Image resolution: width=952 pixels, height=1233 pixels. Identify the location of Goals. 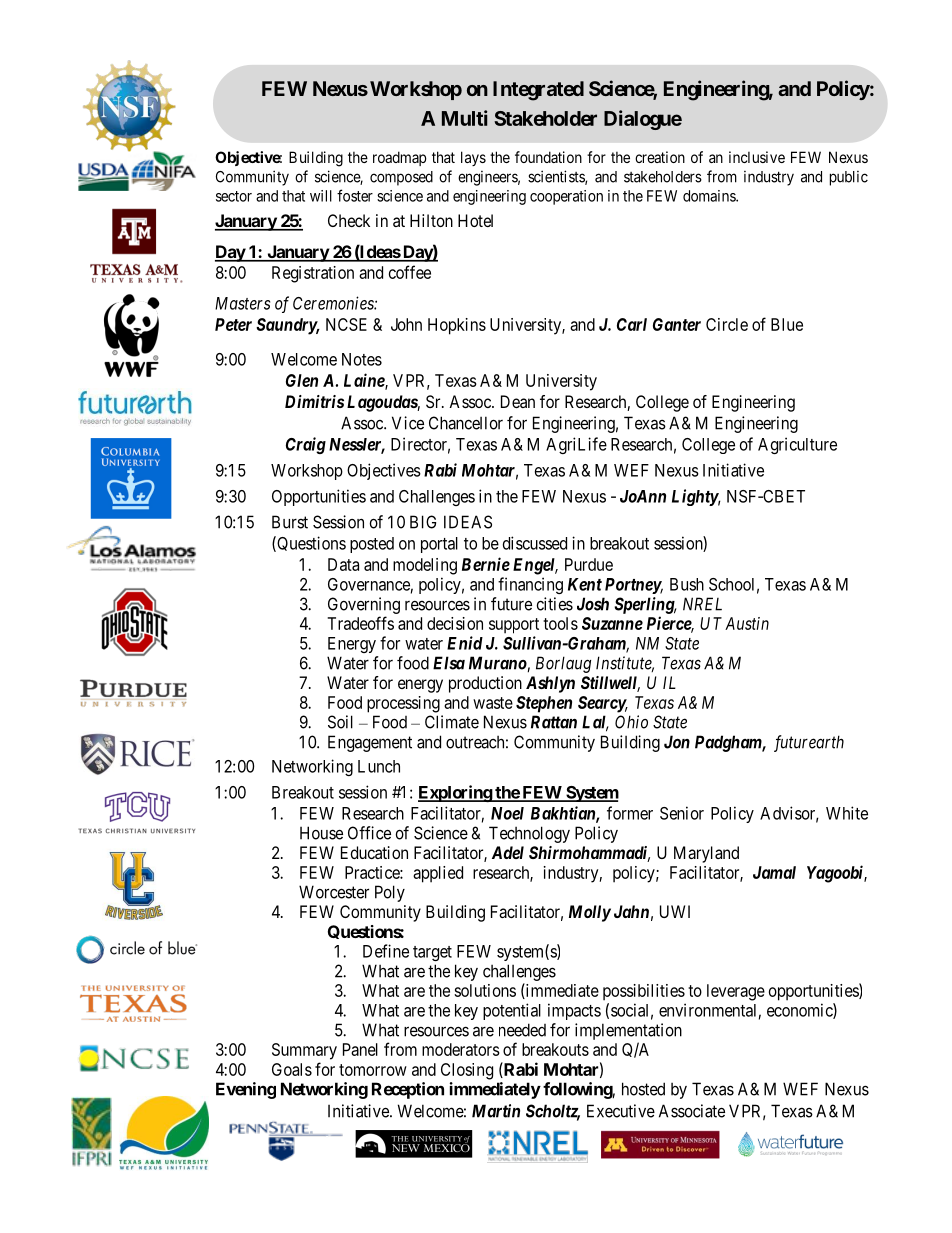
(292, 1069).
